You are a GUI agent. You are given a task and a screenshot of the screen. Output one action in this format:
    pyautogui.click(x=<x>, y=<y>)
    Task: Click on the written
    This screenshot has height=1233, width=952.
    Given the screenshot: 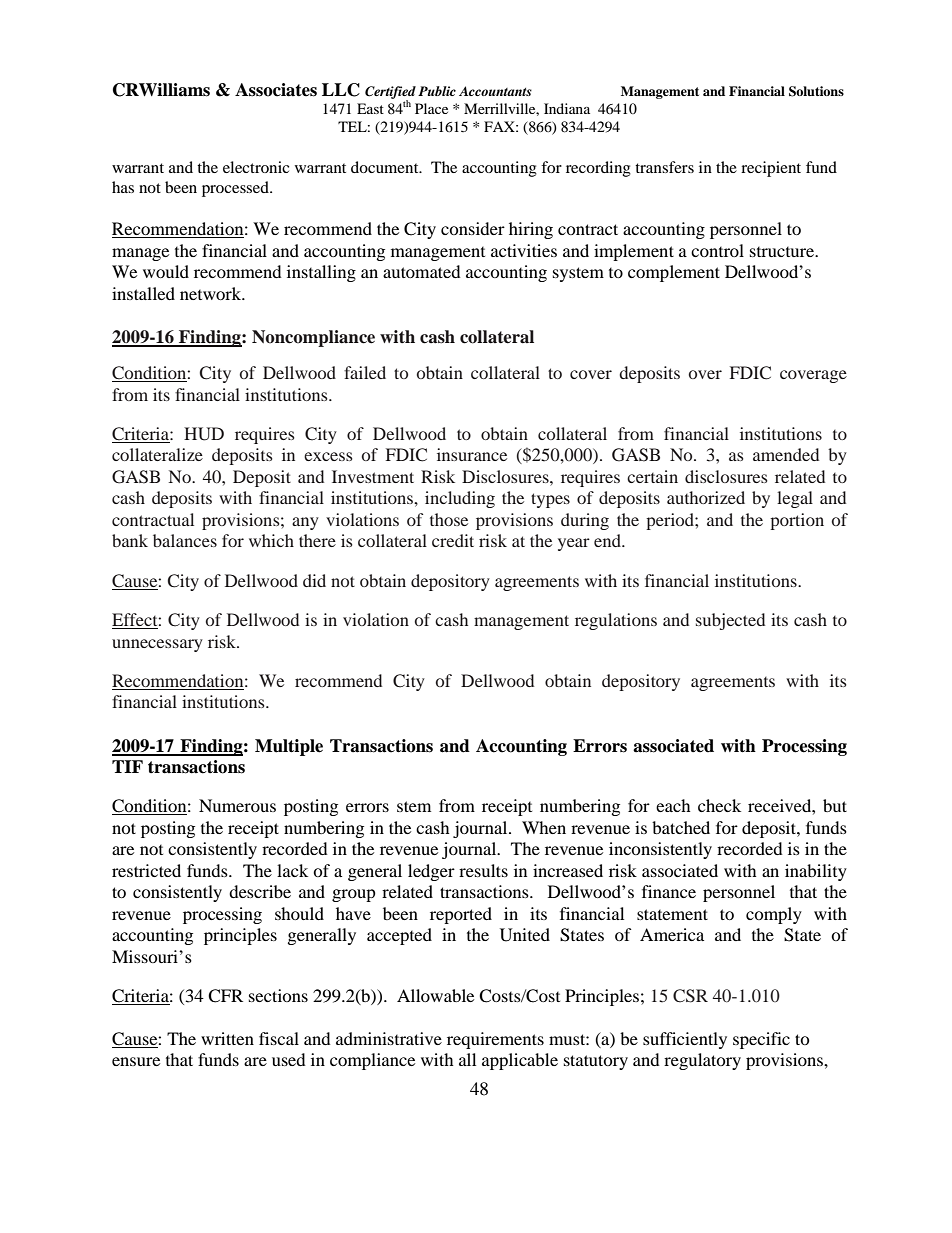 What is the action you would take?
    pyautogui.click(x=227, y=1038)
